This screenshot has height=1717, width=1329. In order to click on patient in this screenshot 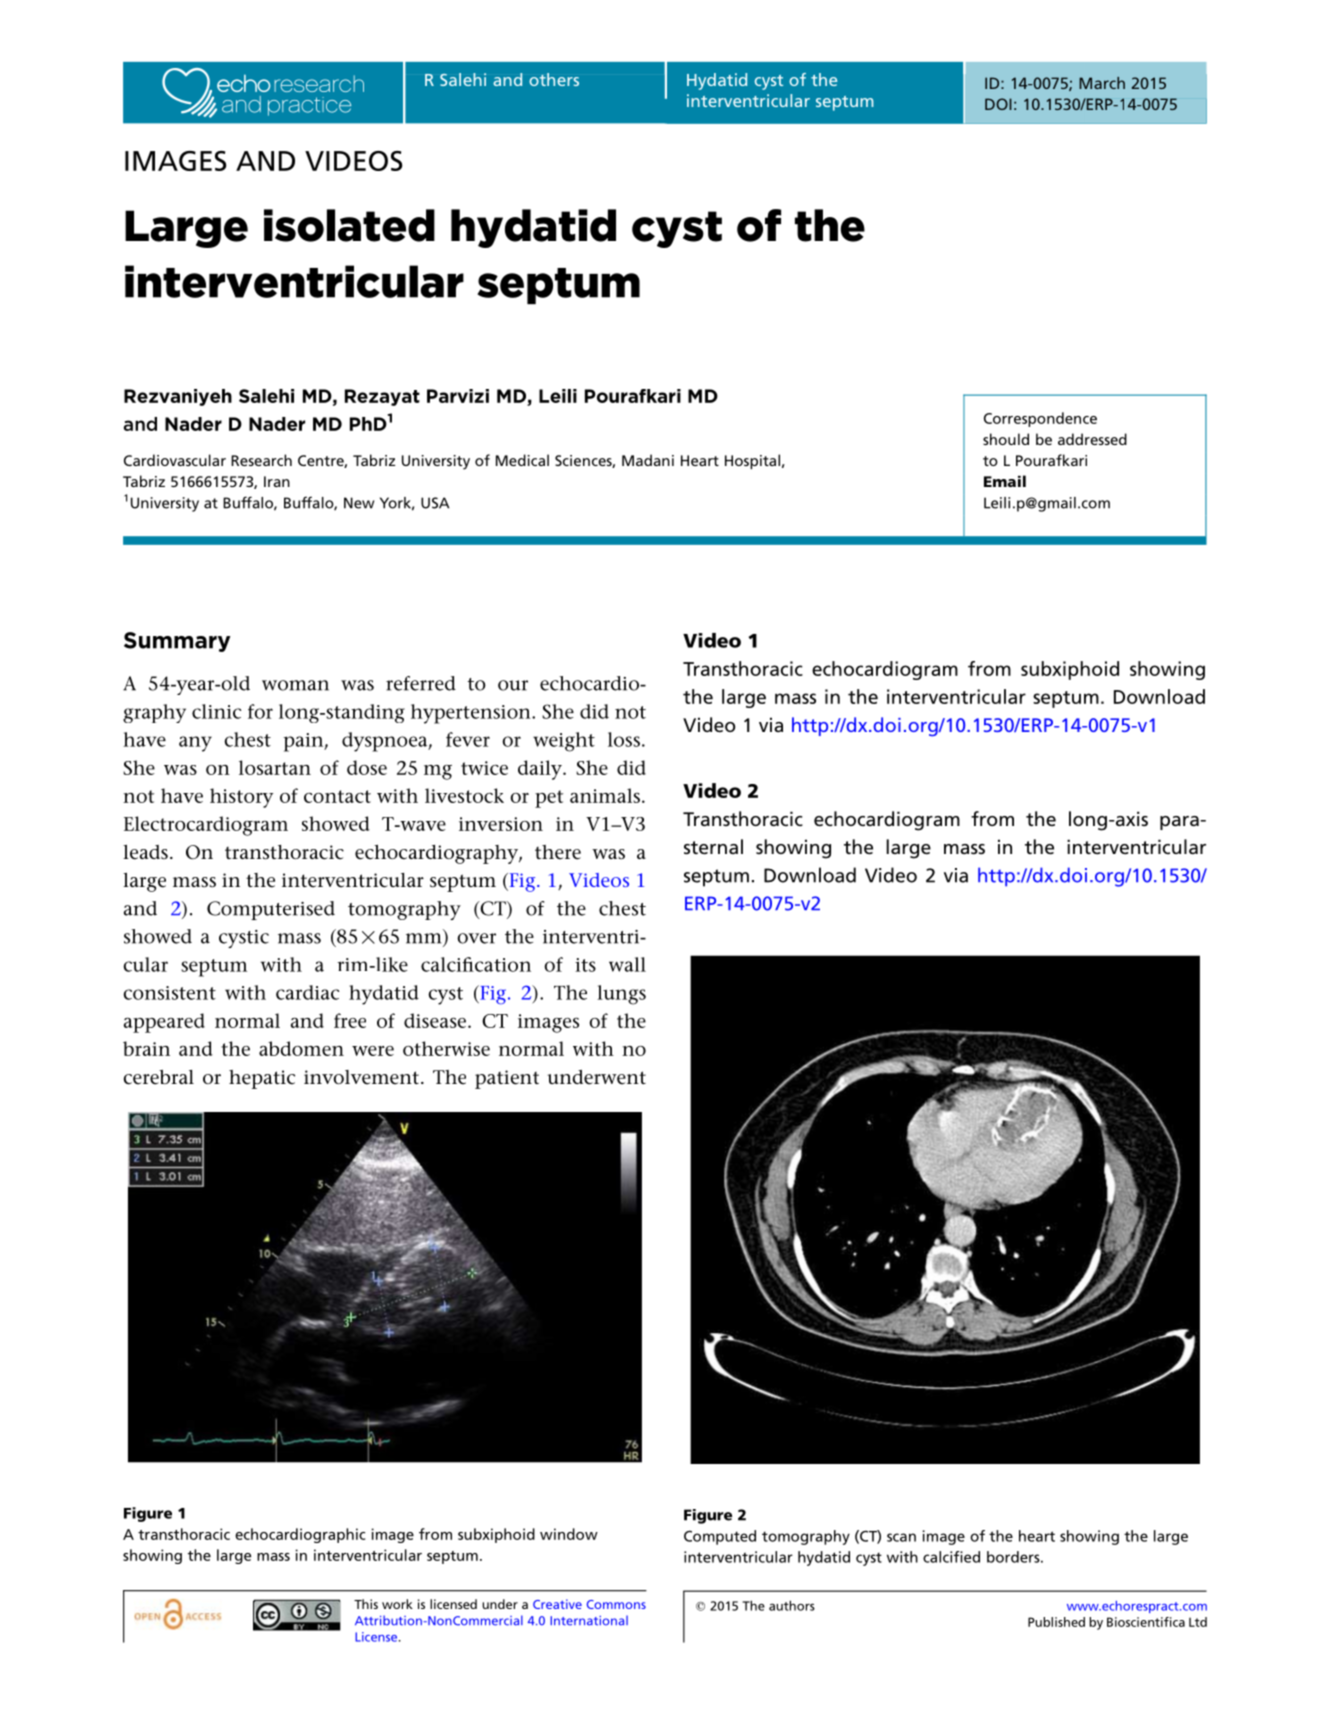, I will do `click(507, 1079)`.
